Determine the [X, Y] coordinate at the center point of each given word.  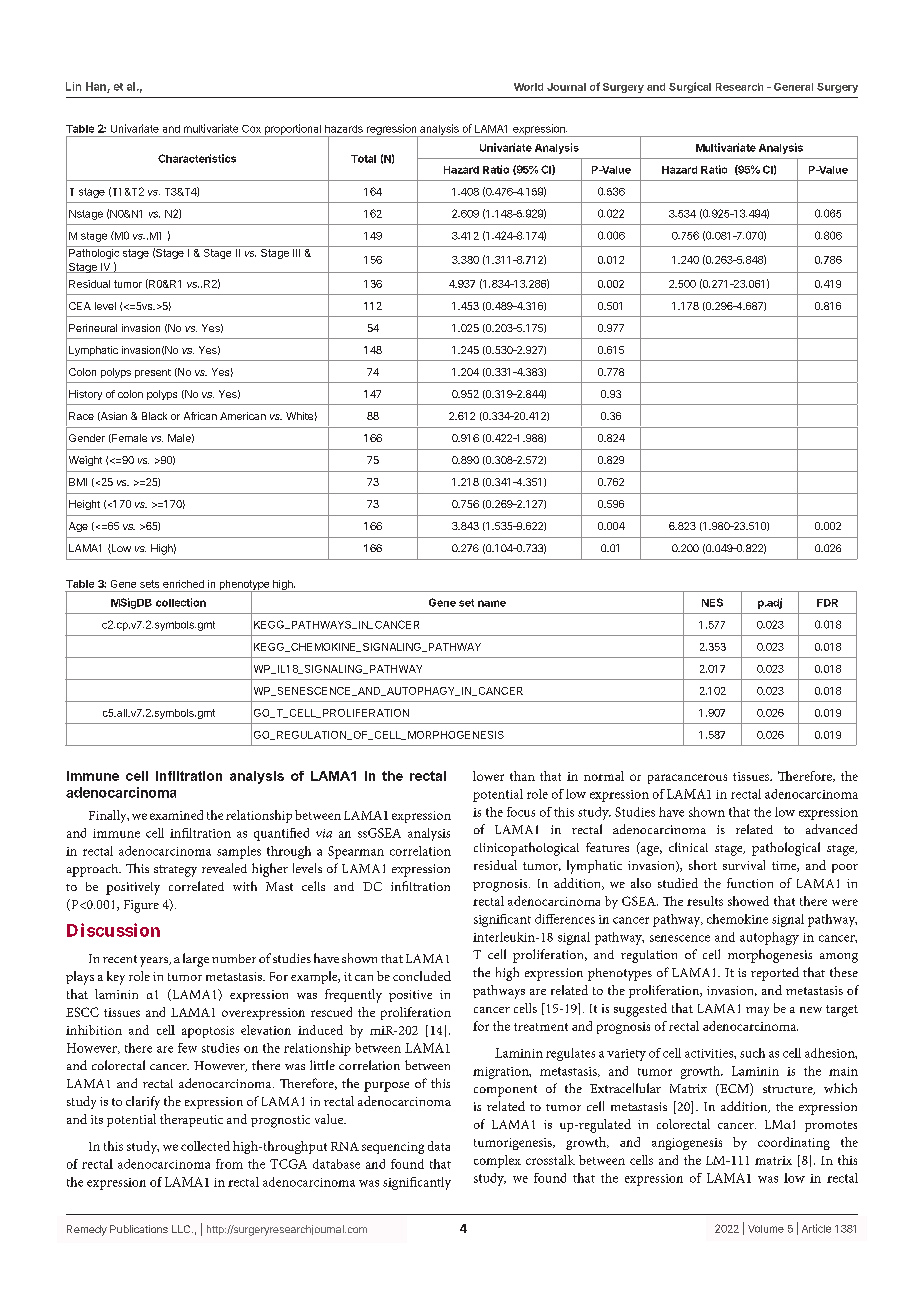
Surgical [690, 87]
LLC [182, 1229]
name [492, 603]
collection [181, 602]
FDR [827, 603]
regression [391, 130]
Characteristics [197, 158]
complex [497, 1161]
